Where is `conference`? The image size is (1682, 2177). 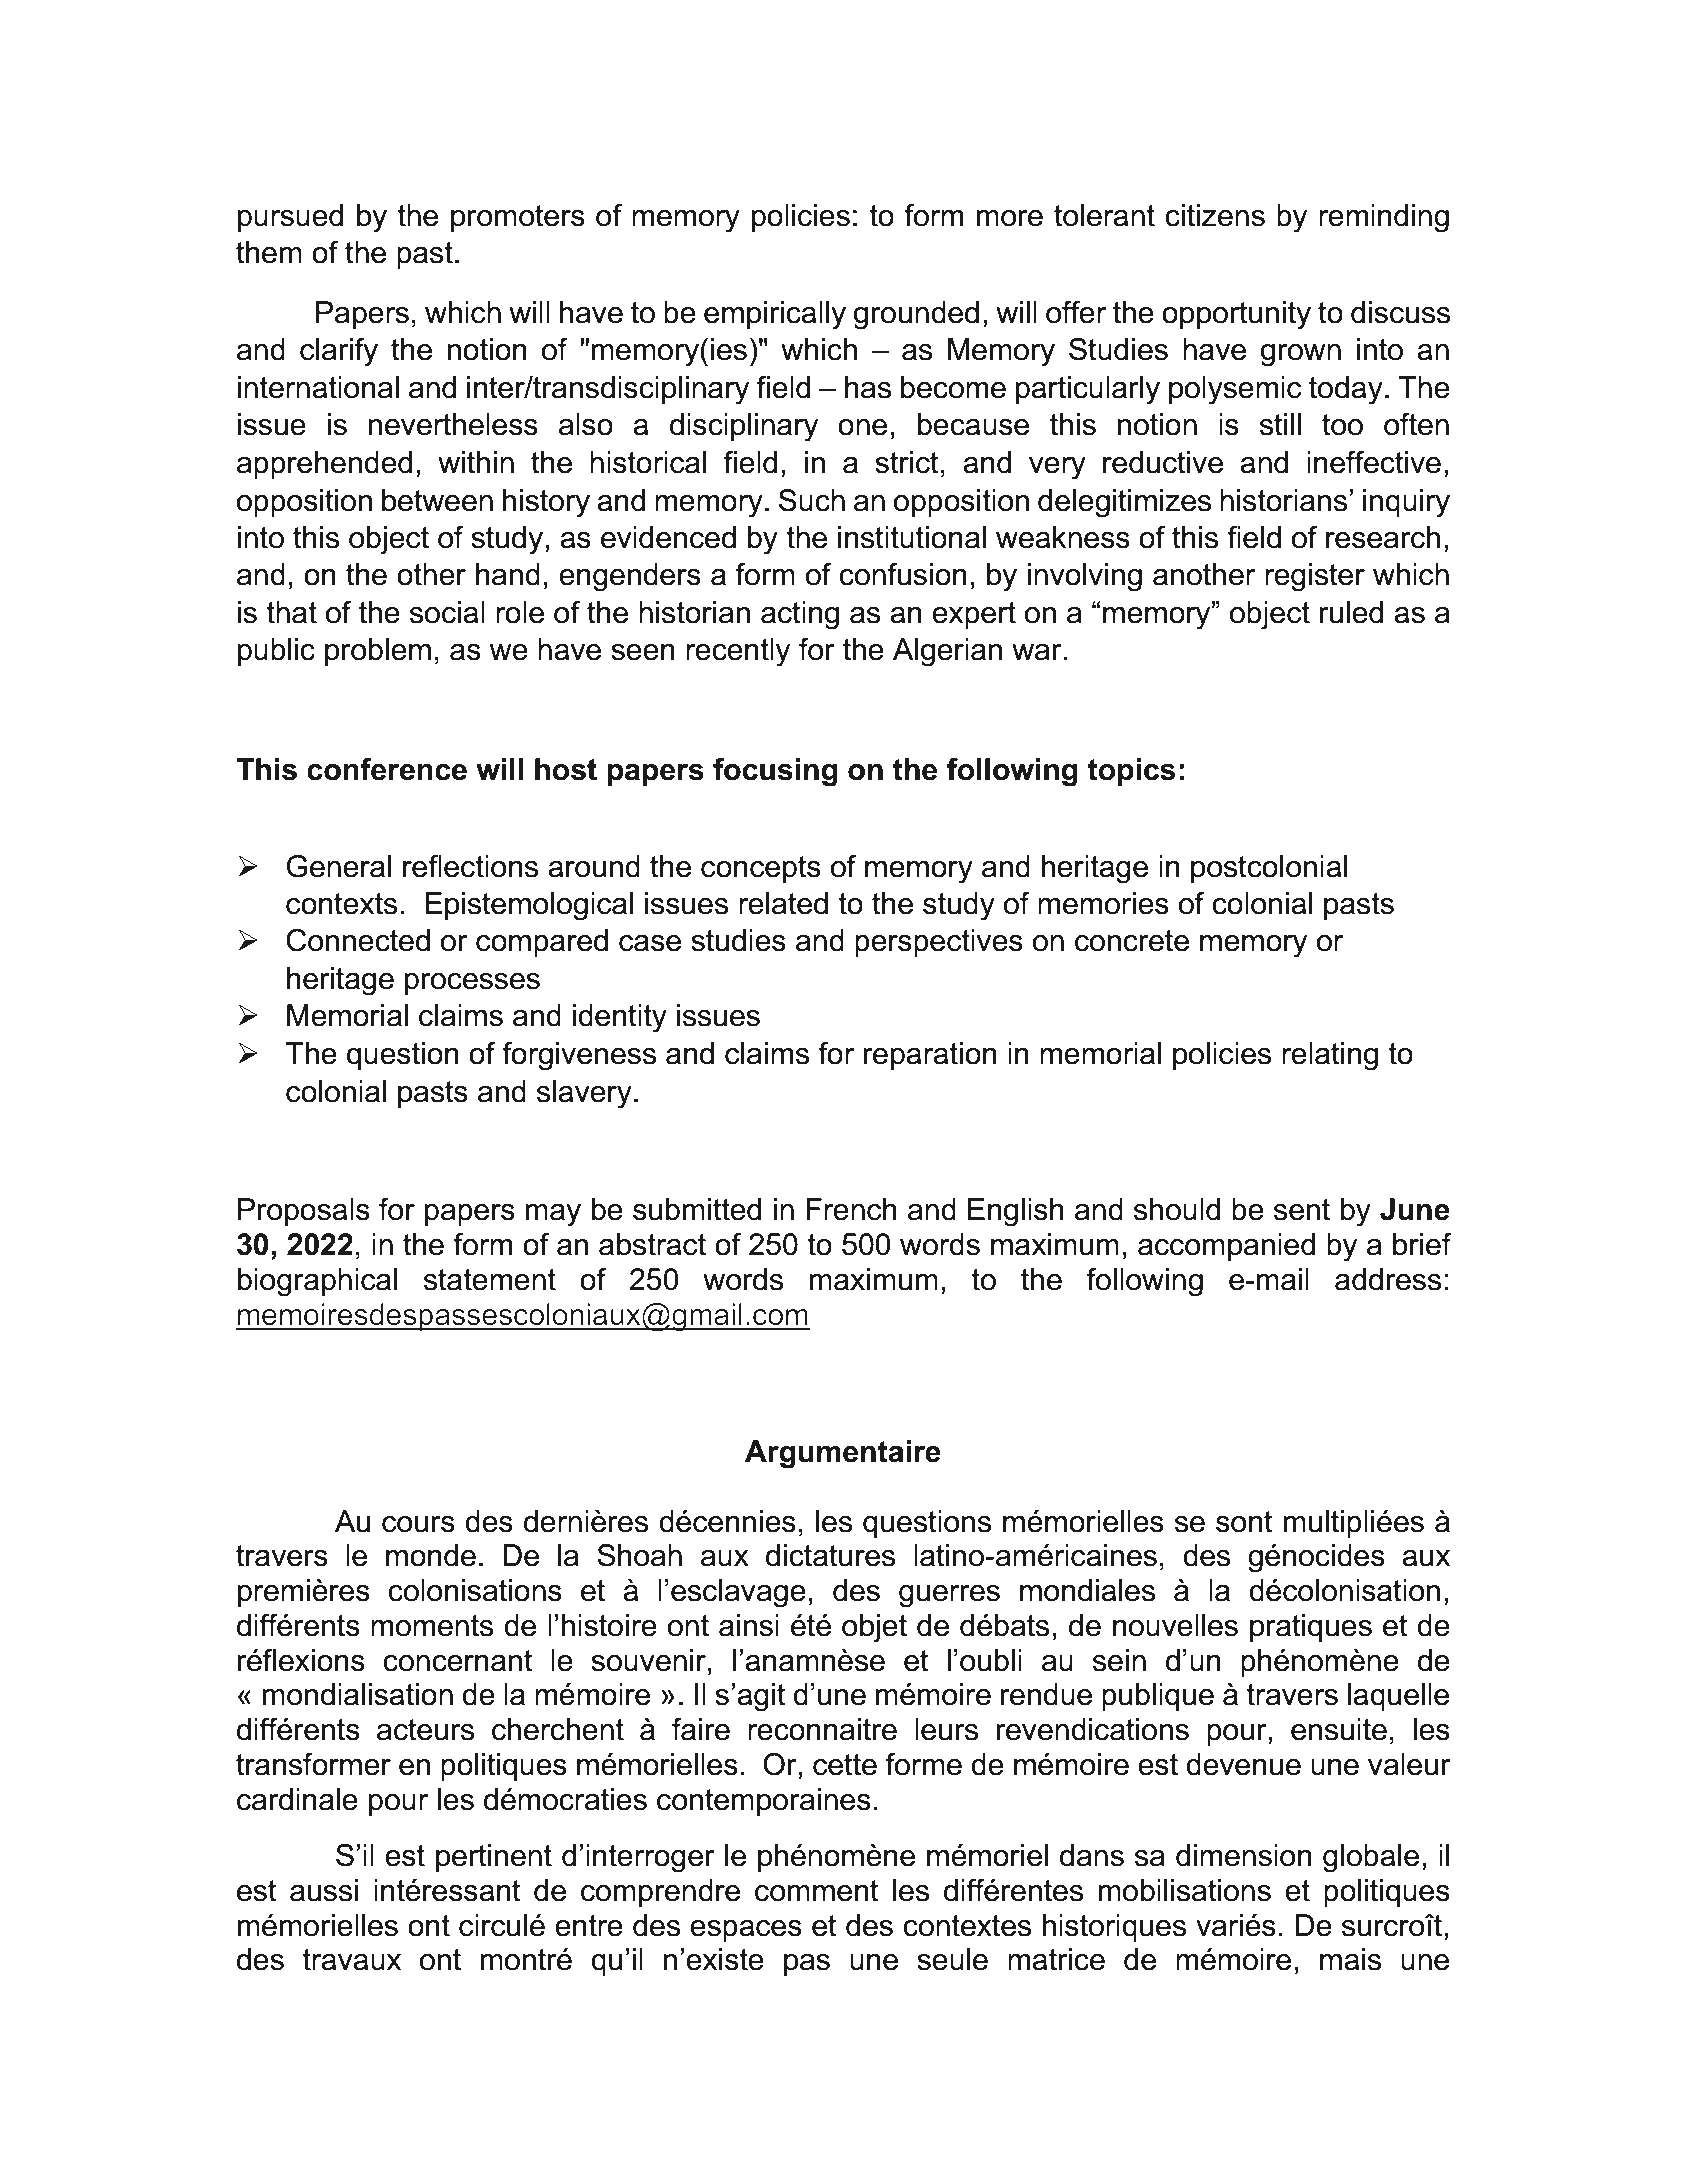
conference is located at coordinates (387, 769).
